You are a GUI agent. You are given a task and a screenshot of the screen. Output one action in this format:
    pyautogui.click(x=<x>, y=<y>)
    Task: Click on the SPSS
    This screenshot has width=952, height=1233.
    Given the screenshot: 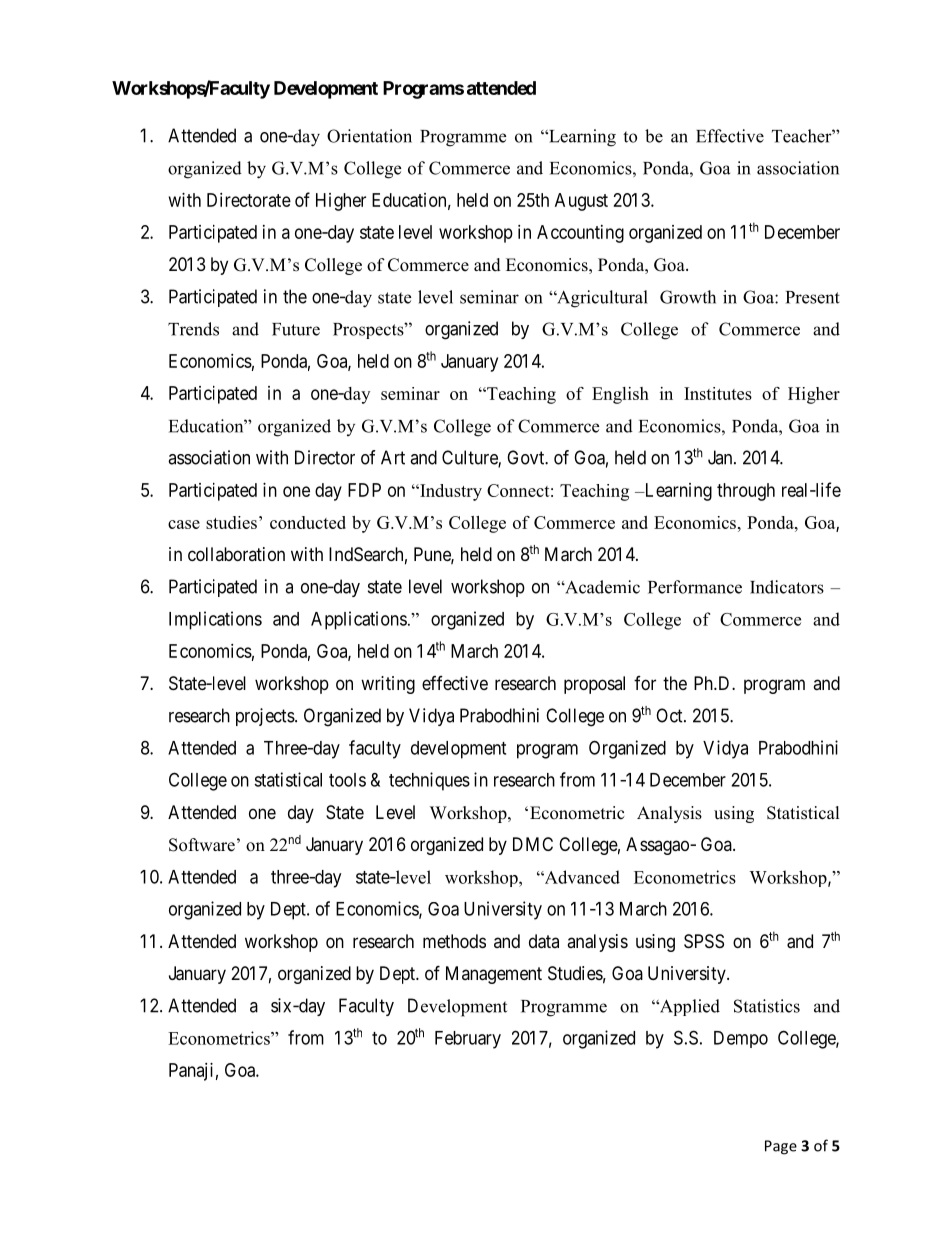 What is the action you would take?
    pyautogui.click(x=704, y=941)
